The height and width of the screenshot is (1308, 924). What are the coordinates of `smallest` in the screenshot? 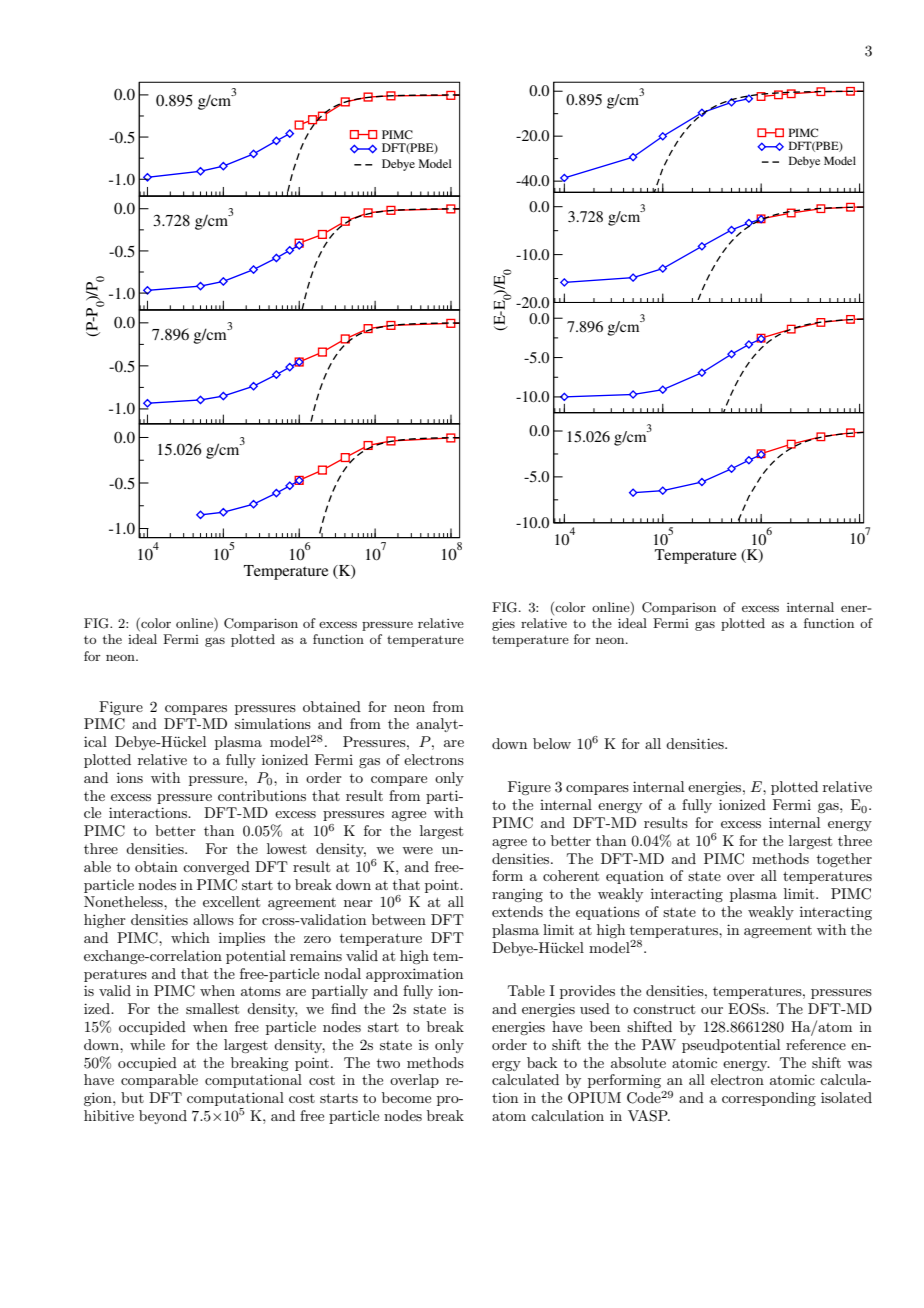 It's located at (212, 1008).
